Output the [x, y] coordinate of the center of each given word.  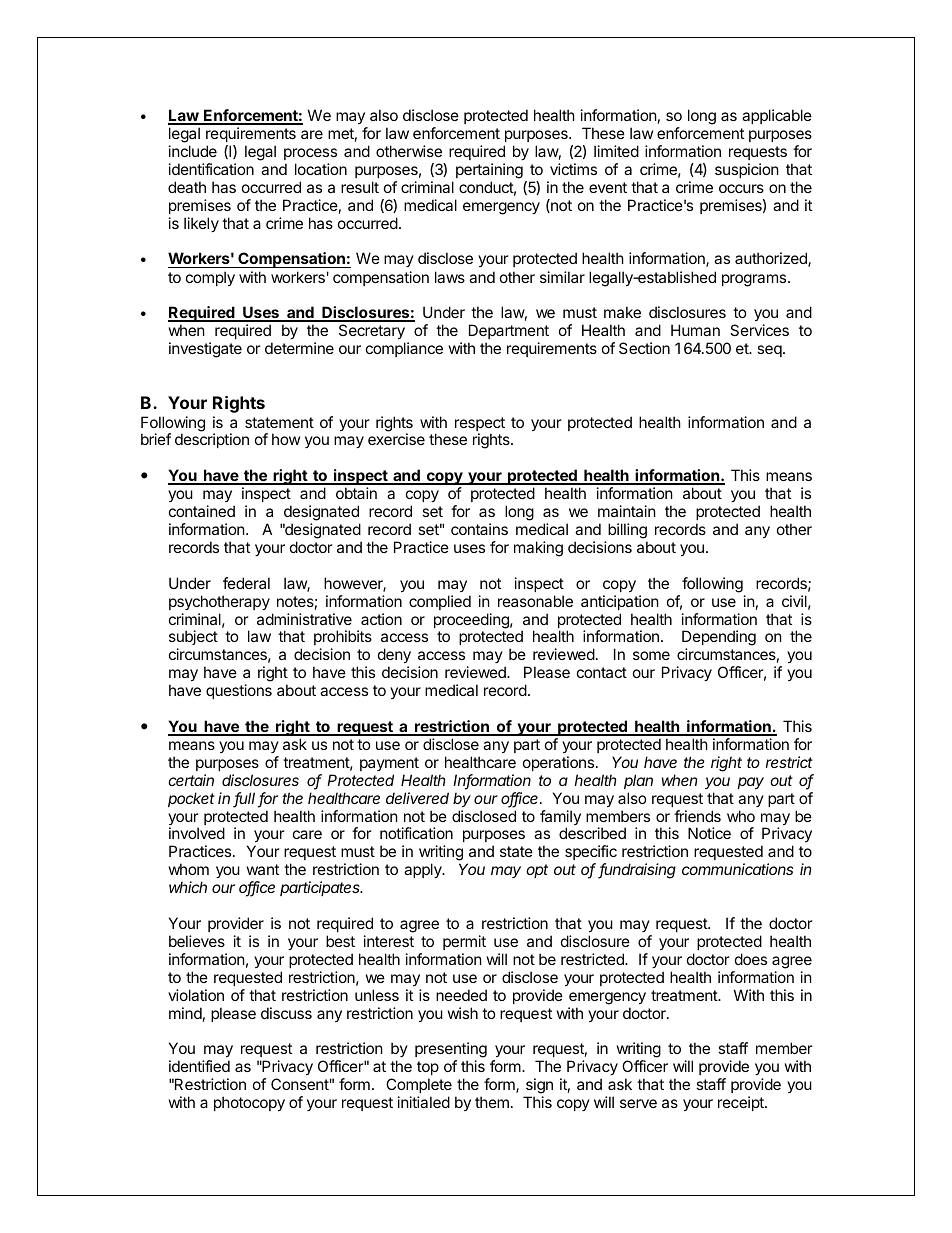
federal [246, 583]
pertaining [489, 171]
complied [440, 602]
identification [211, 169]
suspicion [747, 170]
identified [199, 1066]
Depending [719, 639]
